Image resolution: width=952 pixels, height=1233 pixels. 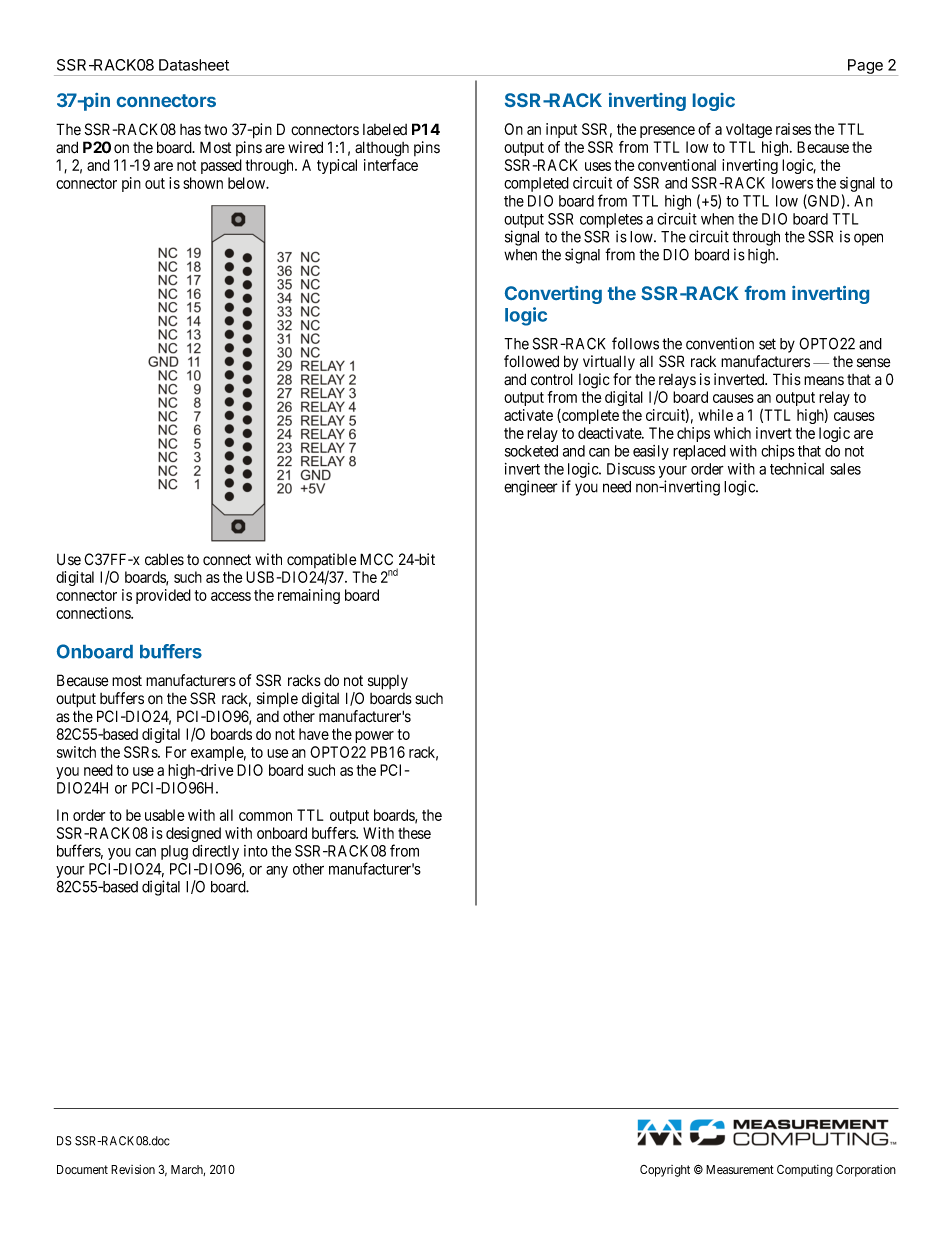 I want to click on Revision, so click(x=133, y=1169).
